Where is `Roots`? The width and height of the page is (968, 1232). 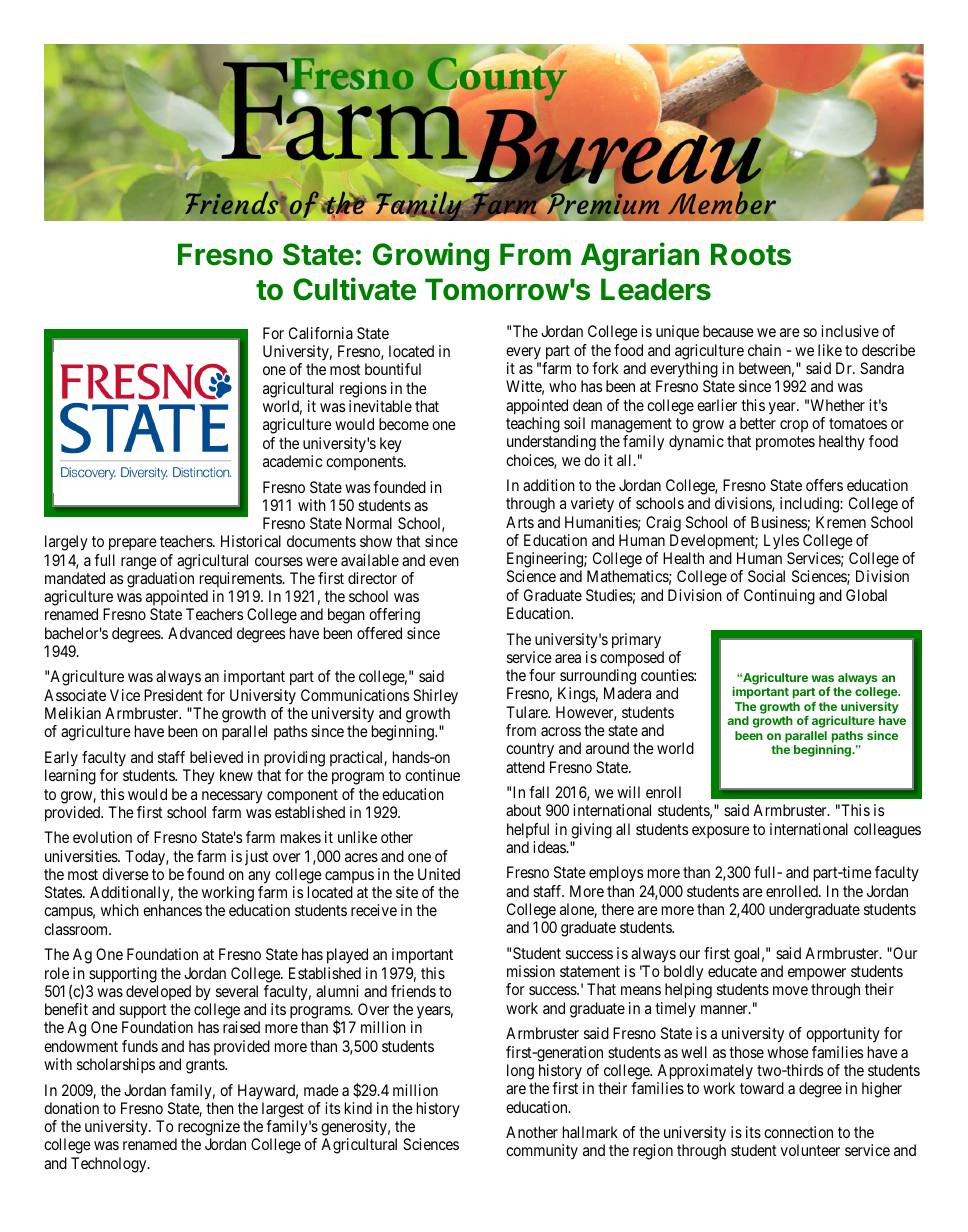
Roots is located at coordinates (751, 254).
